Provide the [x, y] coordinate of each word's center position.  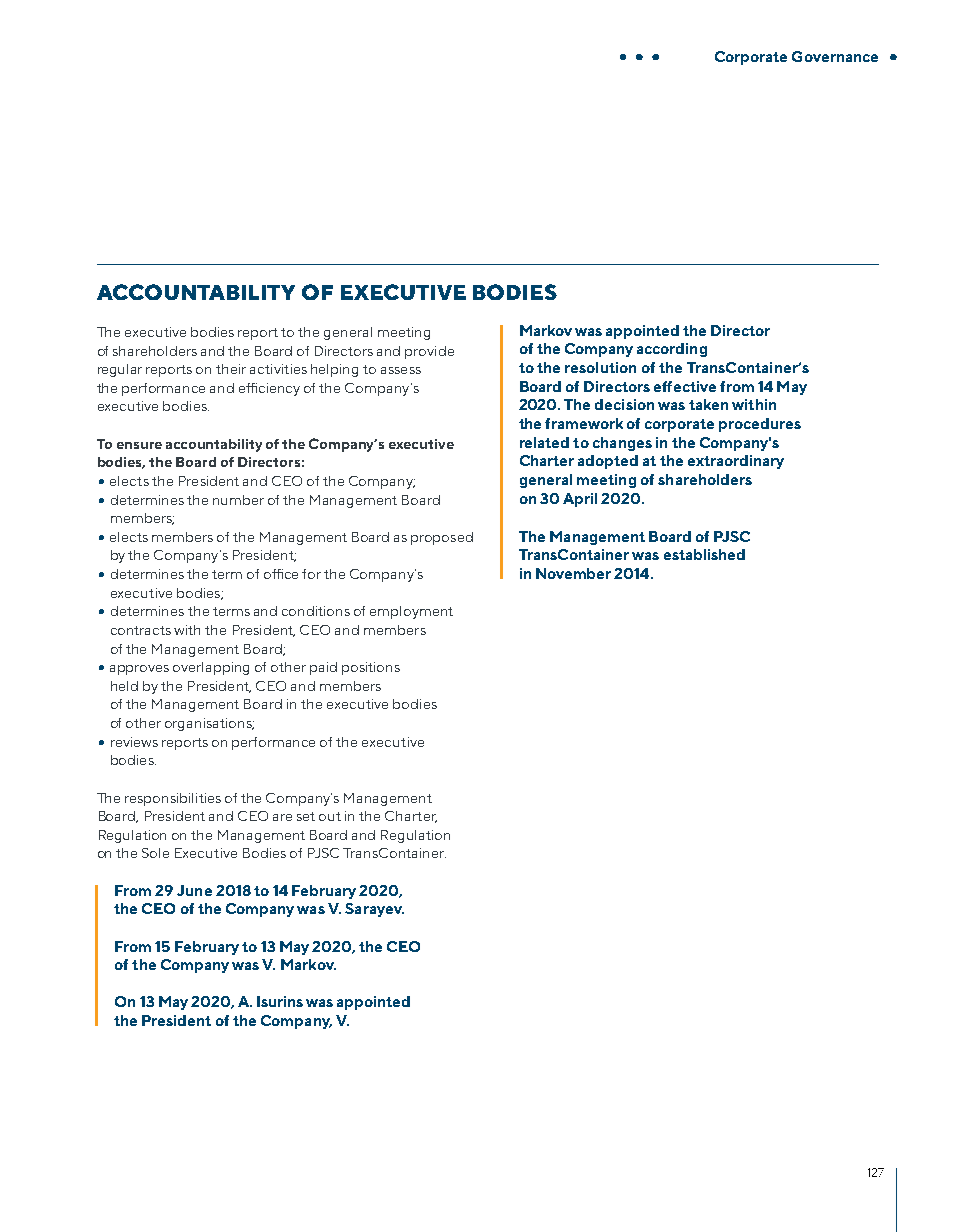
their [231, 369]
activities [278, 369]
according [672, 350]
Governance [835, 56]
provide [429, 352]
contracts [141, 630]
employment [411, 612]
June [194, 890]
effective [685, 386]
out [330, 816]
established [704, 554]
